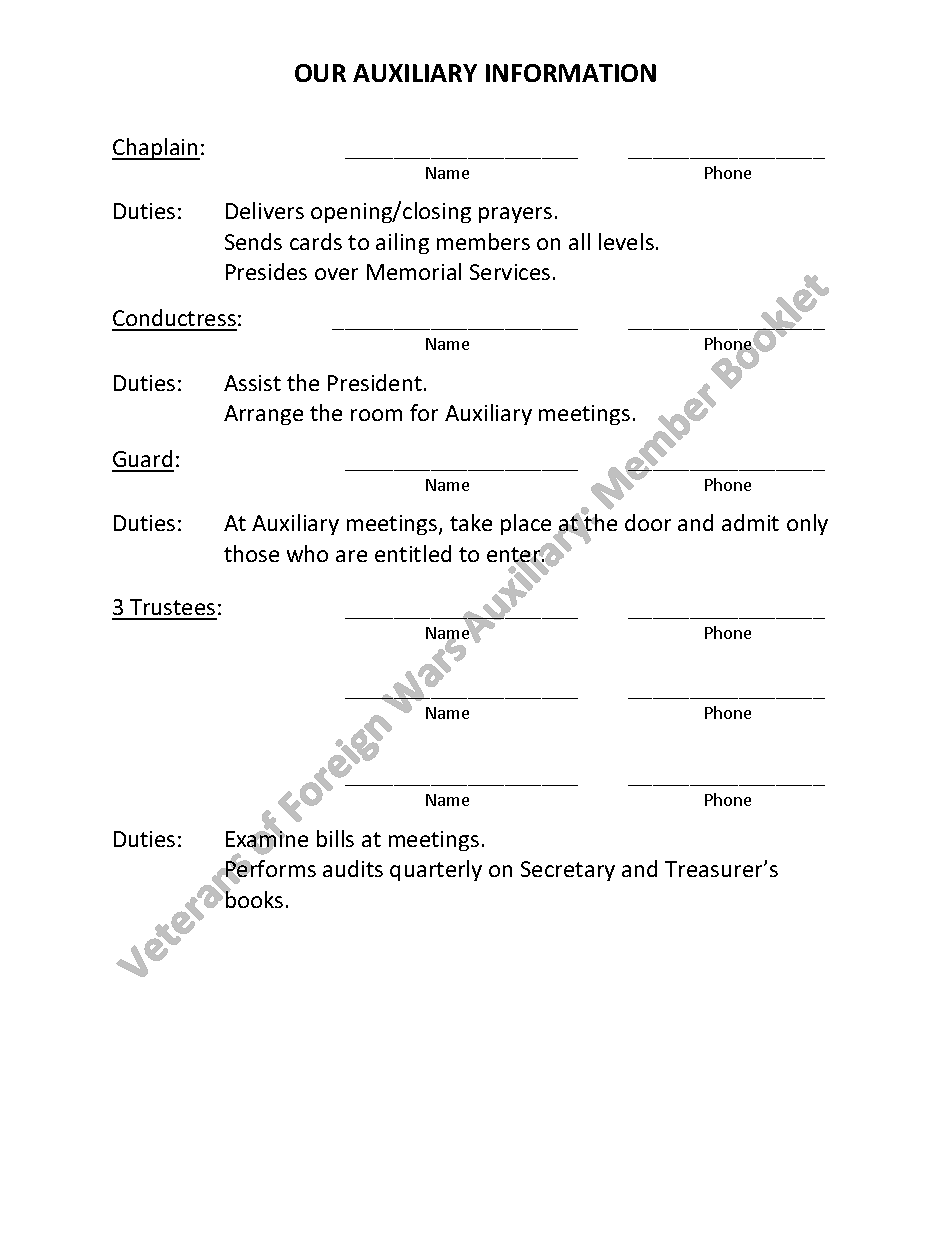 This screenshot has width=952, height=1233. I want to click on take, so click(471, 522).
